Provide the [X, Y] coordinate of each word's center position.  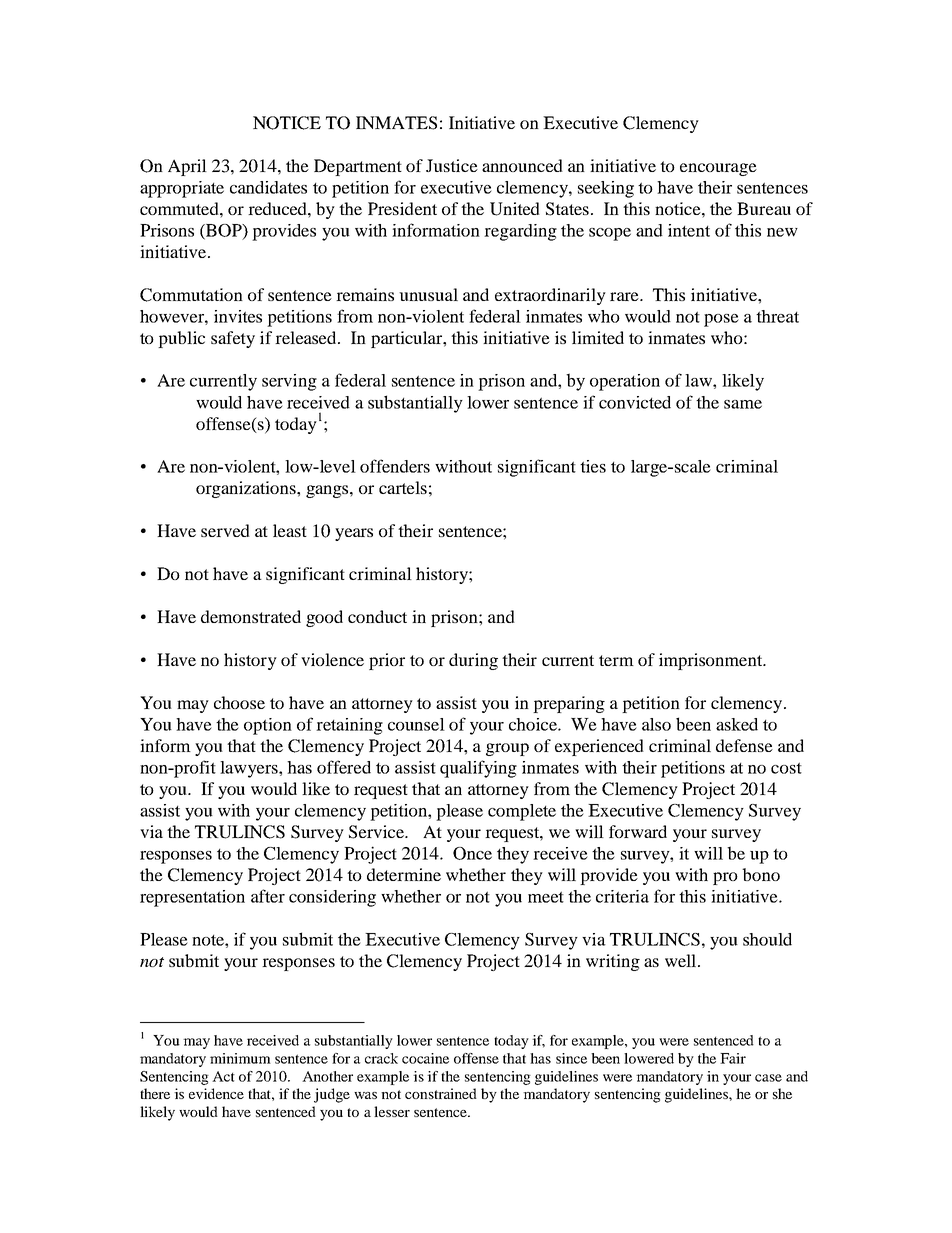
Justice [452, 165]
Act [223, 1076]
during [473, 661]
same [743, 404]
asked [737, 724]
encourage [718, 169]
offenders [395, 466]
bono [761, 874]
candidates [268, 187]
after [268, 896]
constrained [441, 1093]
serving [289, 382]
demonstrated [251, 616]
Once [472, 853]
